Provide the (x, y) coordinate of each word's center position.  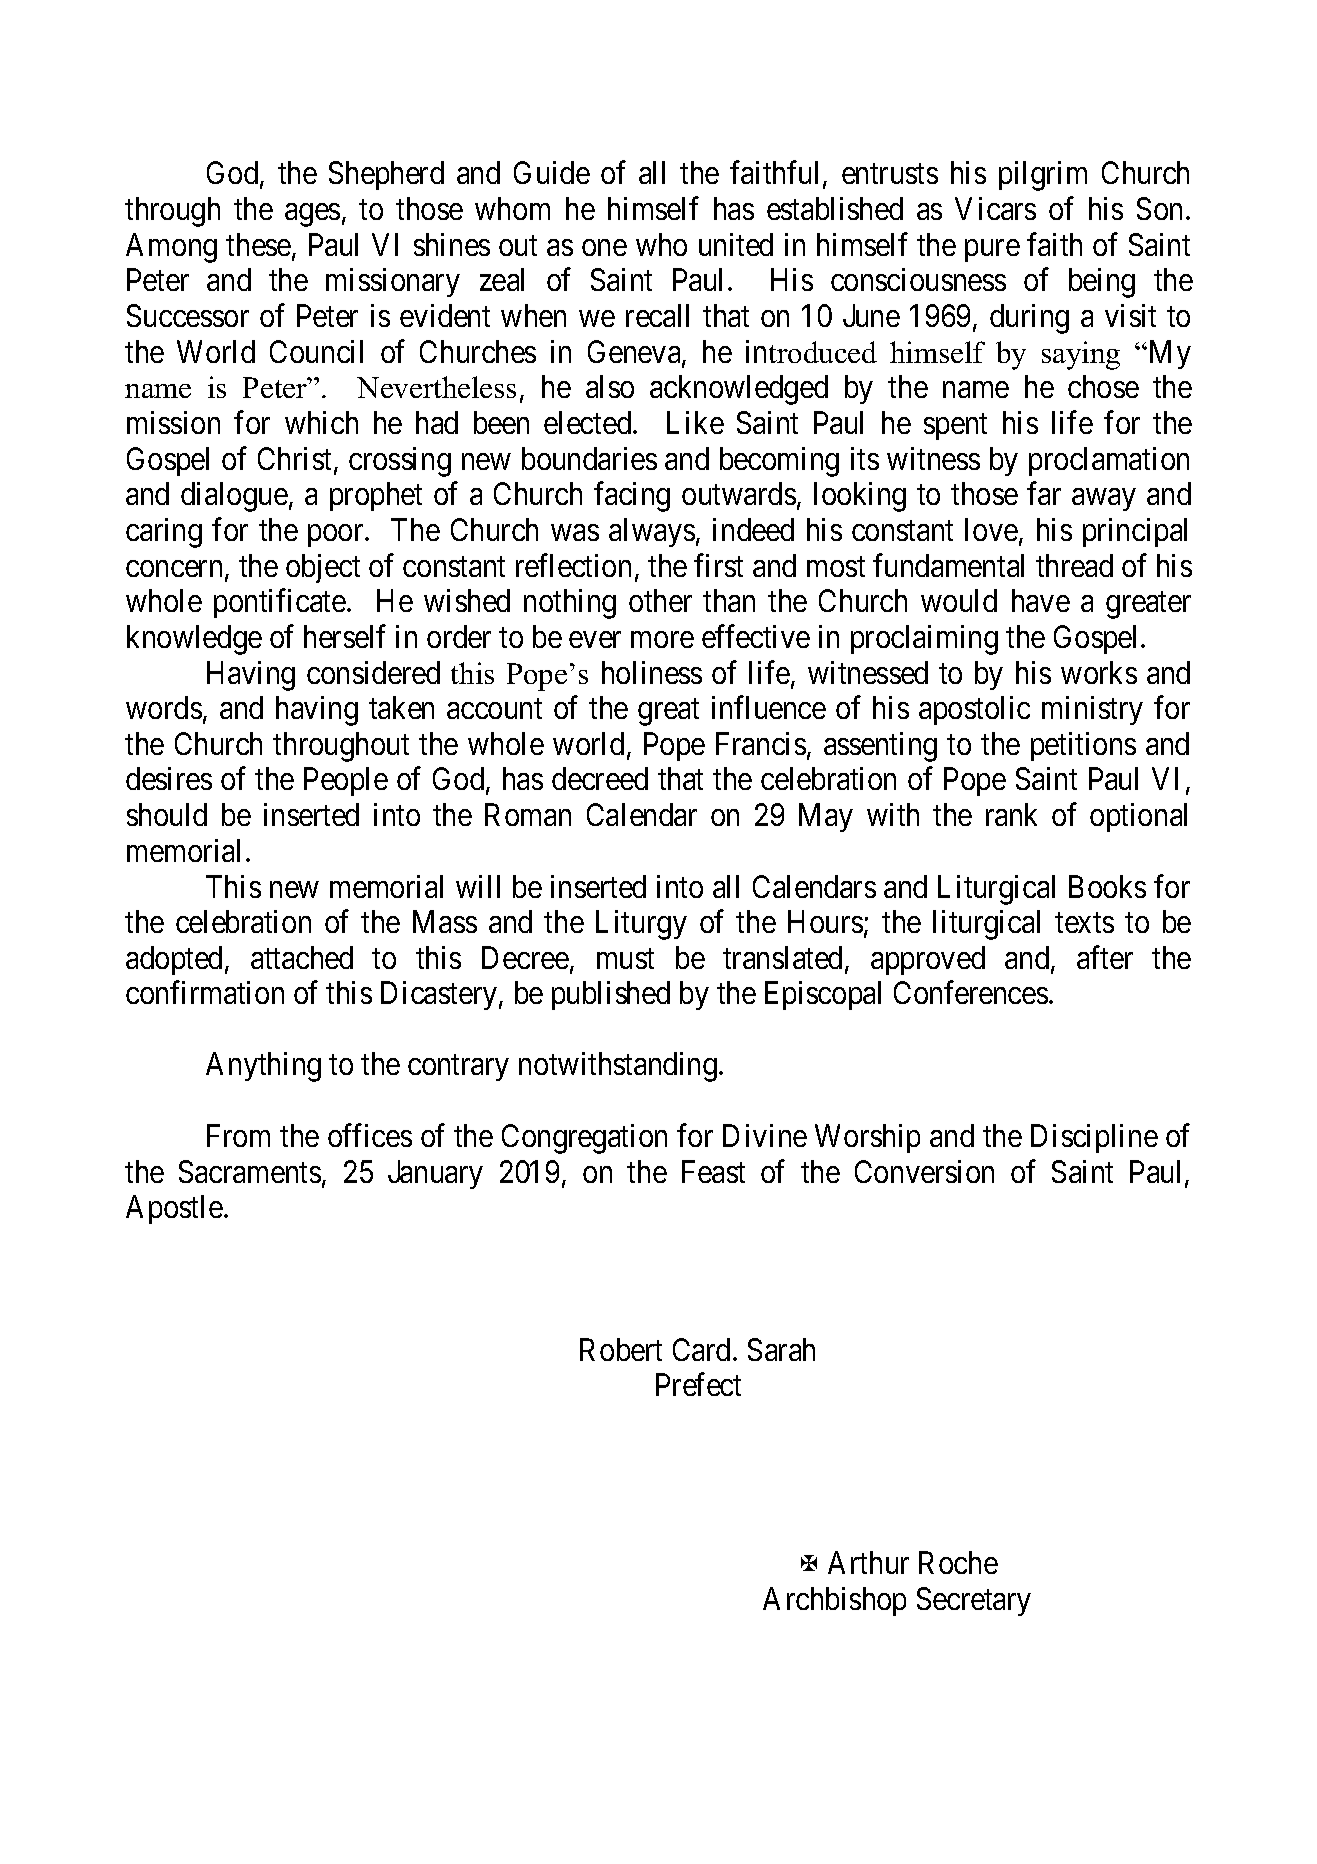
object (323, 568)
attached (302, 957)
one (604, 248)
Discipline (1094, 1138)
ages (312, 215)
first (718, 565)
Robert (621, 1349)
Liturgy (641, 925)
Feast (713, 1171)
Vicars (995, 208)
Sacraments (250, 1171)
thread (1074, 565)
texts (1084, 923)
